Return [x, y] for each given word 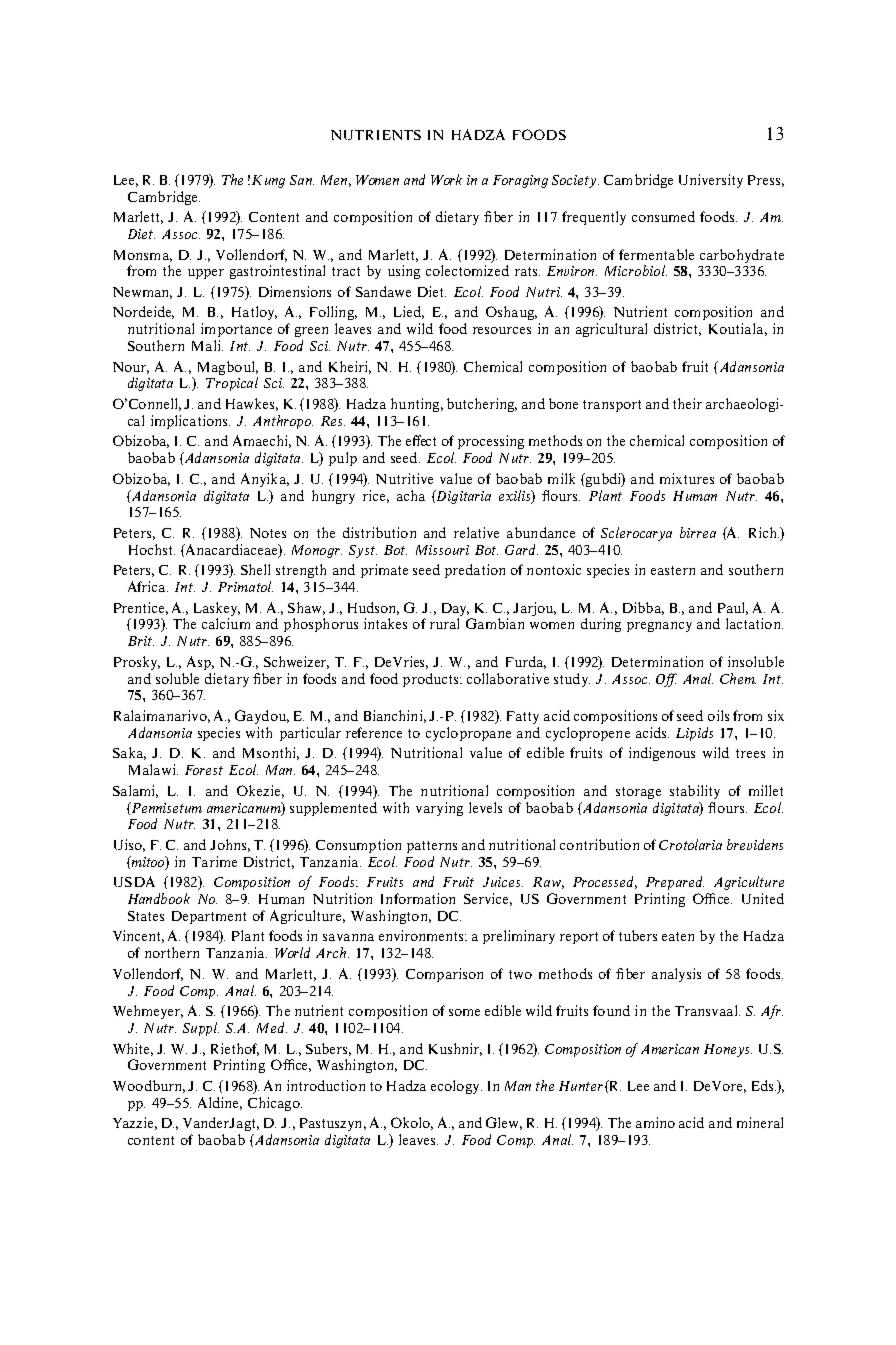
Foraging [520, 181]
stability [695, 792]
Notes [268, 533]
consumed [663, 216]
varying [439, 809]
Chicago [275, 1104]
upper [206, 274]
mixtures [687, 478]
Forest [204, 770]
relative [476, 532]
